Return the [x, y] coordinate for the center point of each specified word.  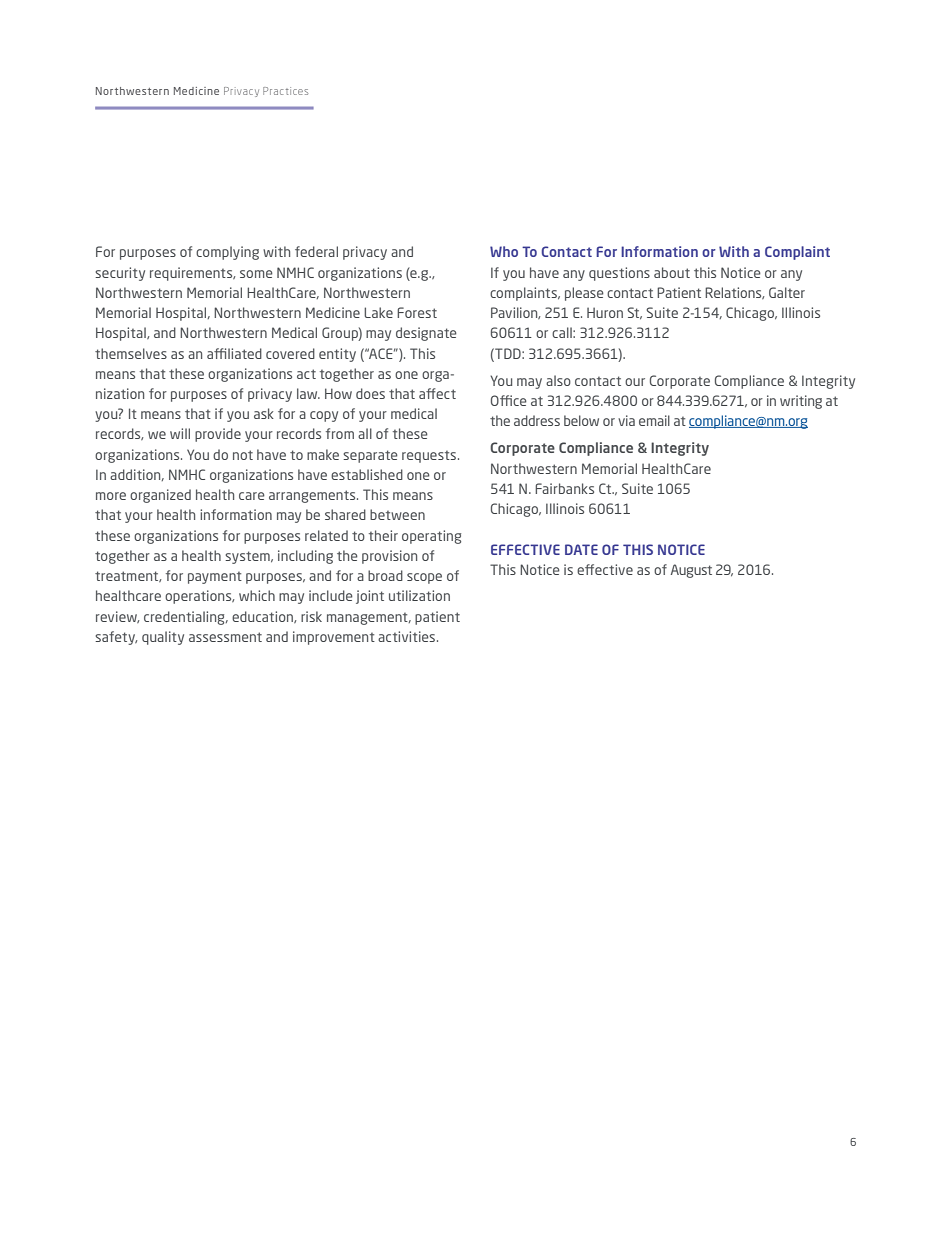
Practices [285, 91]
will [180, 433]
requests [430, 457]
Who [504, 251]
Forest [417, 312]
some [256, 274]
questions [619, 274]
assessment [225, 637]
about [672, 272]
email [654, 420]
